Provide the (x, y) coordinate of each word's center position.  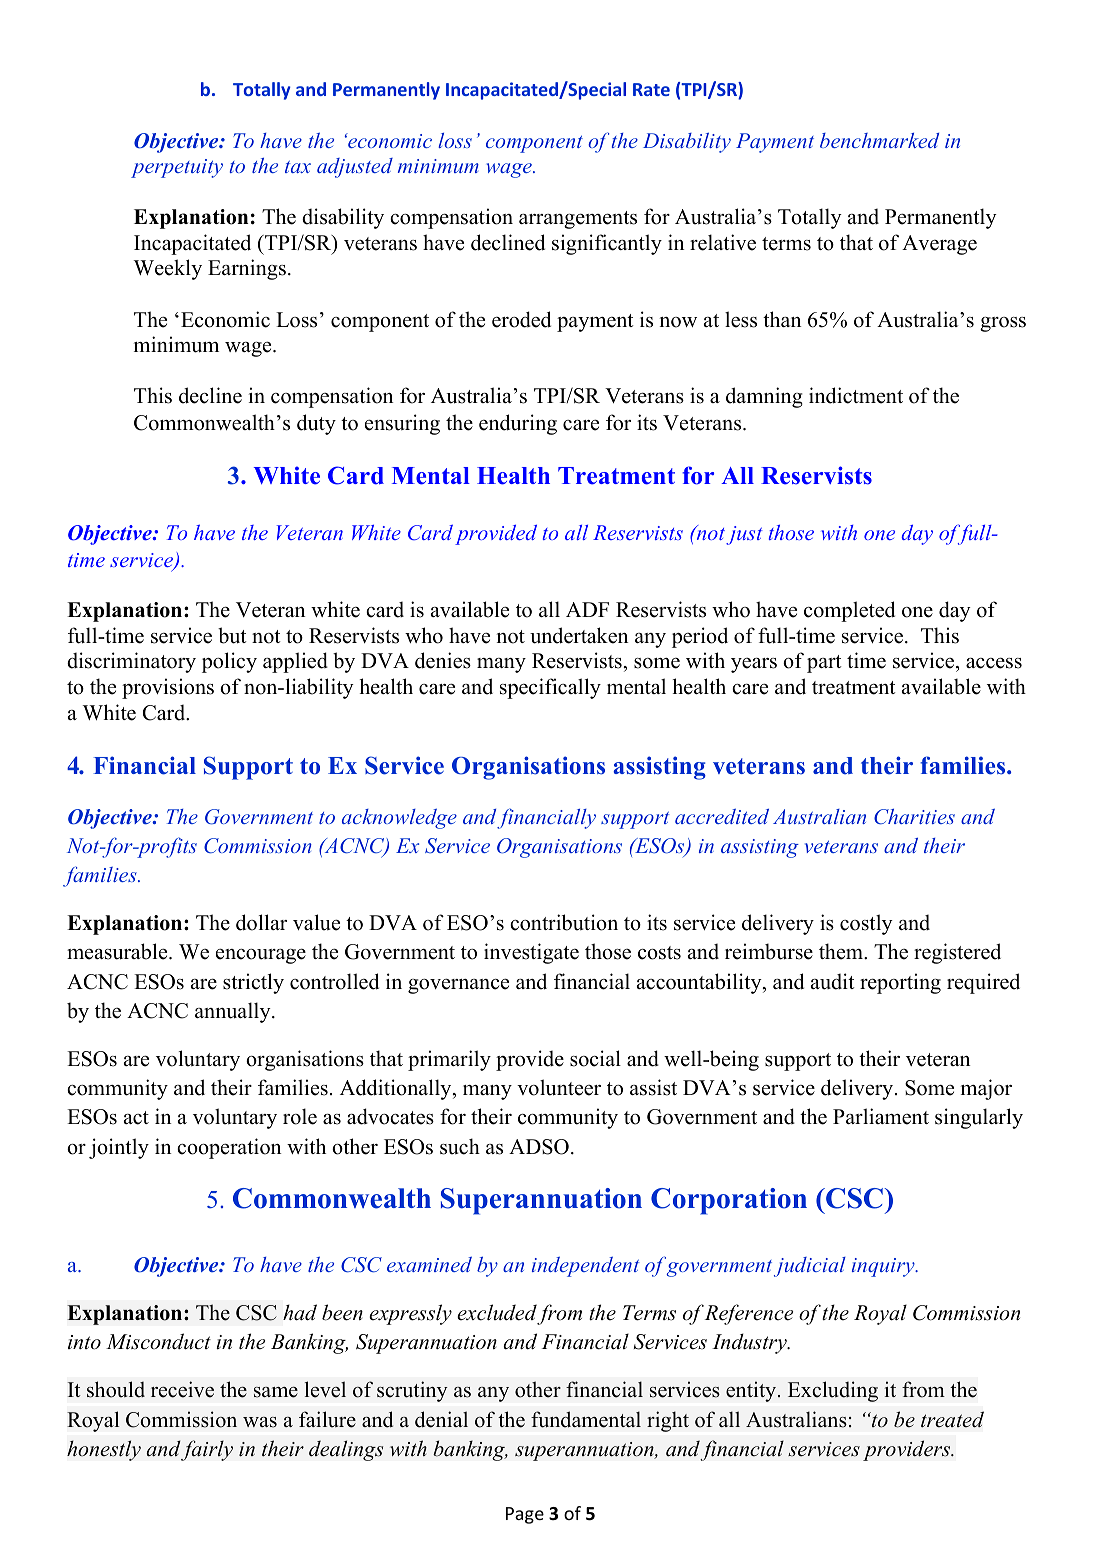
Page (525, 1515)
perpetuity (177, 168)
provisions (168, 688)
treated (952, 1419)
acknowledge (399, 819)
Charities (914, 817)
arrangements (578, 220)
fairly (206, 1450)
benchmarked (879, 140)
